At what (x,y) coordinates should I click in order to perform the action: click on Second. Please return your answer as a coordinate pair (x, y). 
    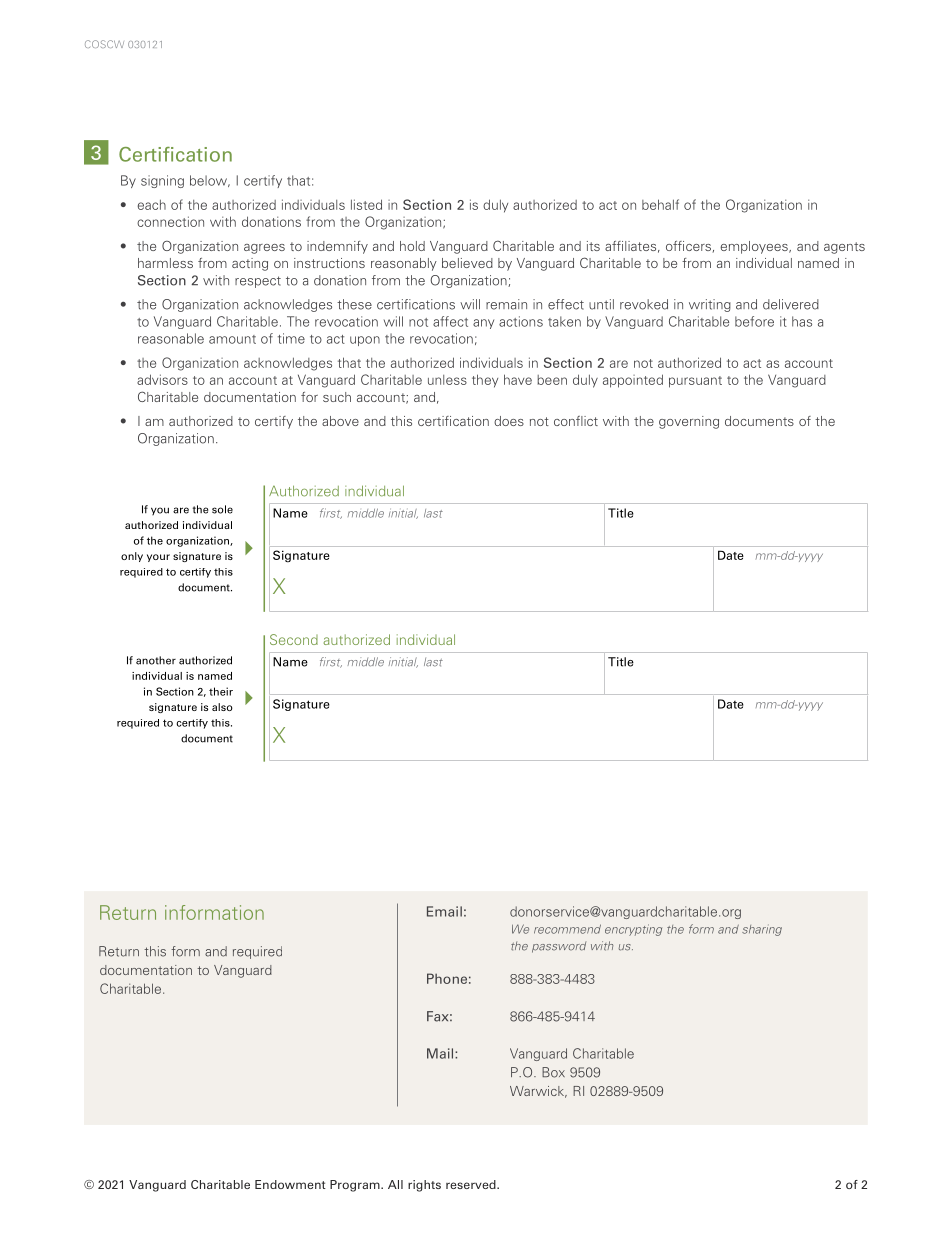
    Looking at the image, I should click on (294, 639).
